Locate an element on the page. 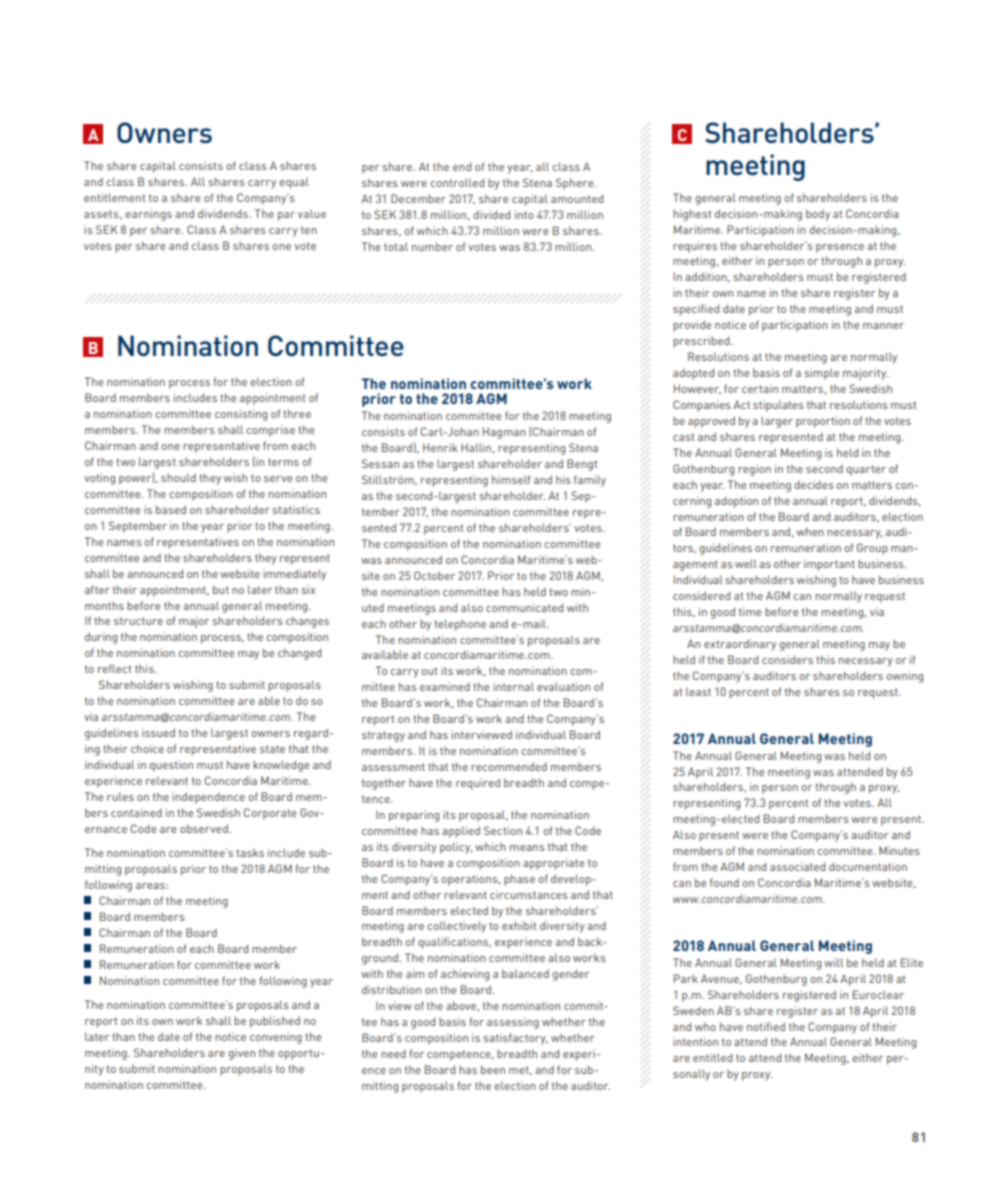 This document has width=1008, height=1189. given is located at coordinates (241, 1054).
